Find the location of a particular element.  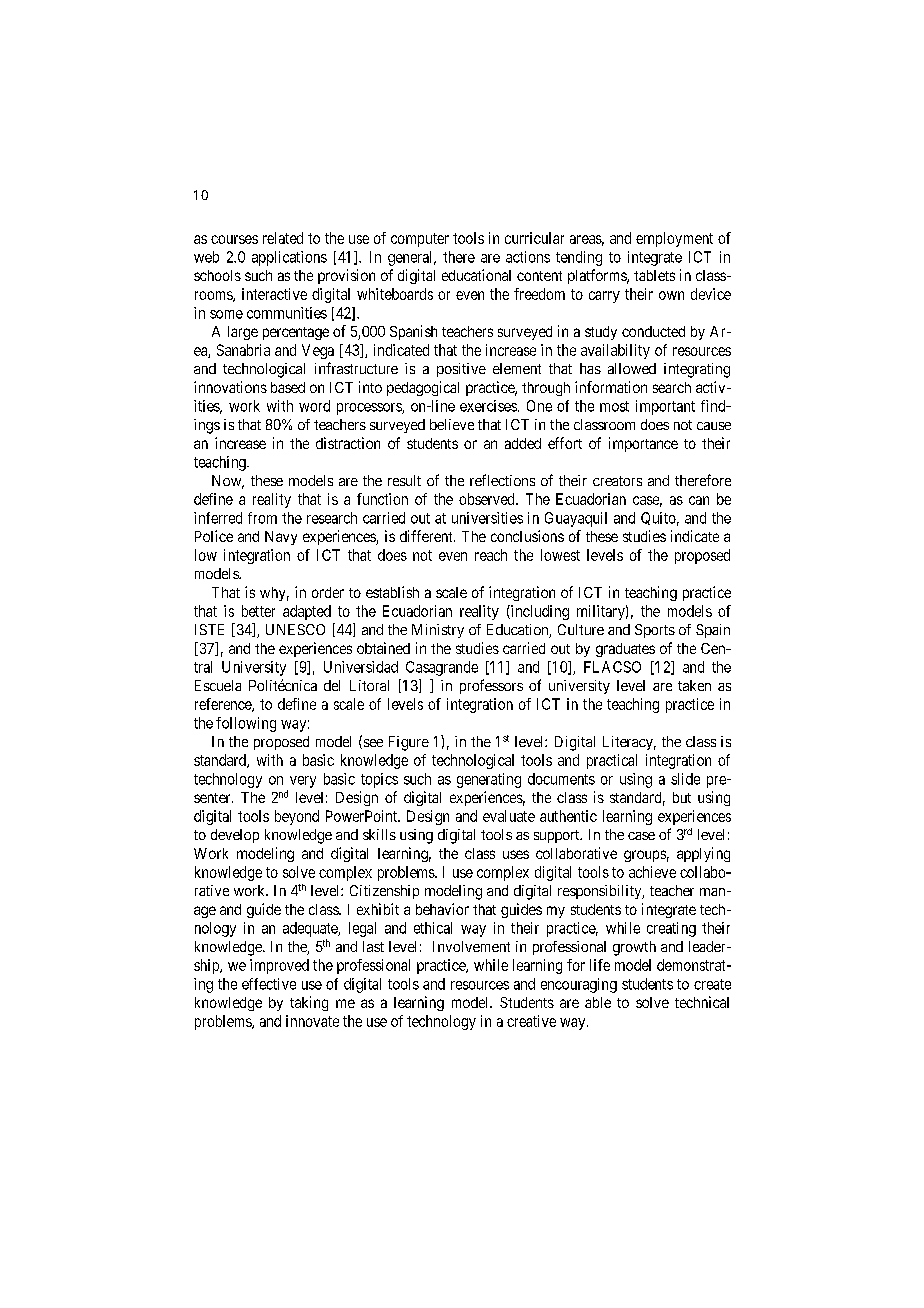

but is located at coordinates (682, 797).
